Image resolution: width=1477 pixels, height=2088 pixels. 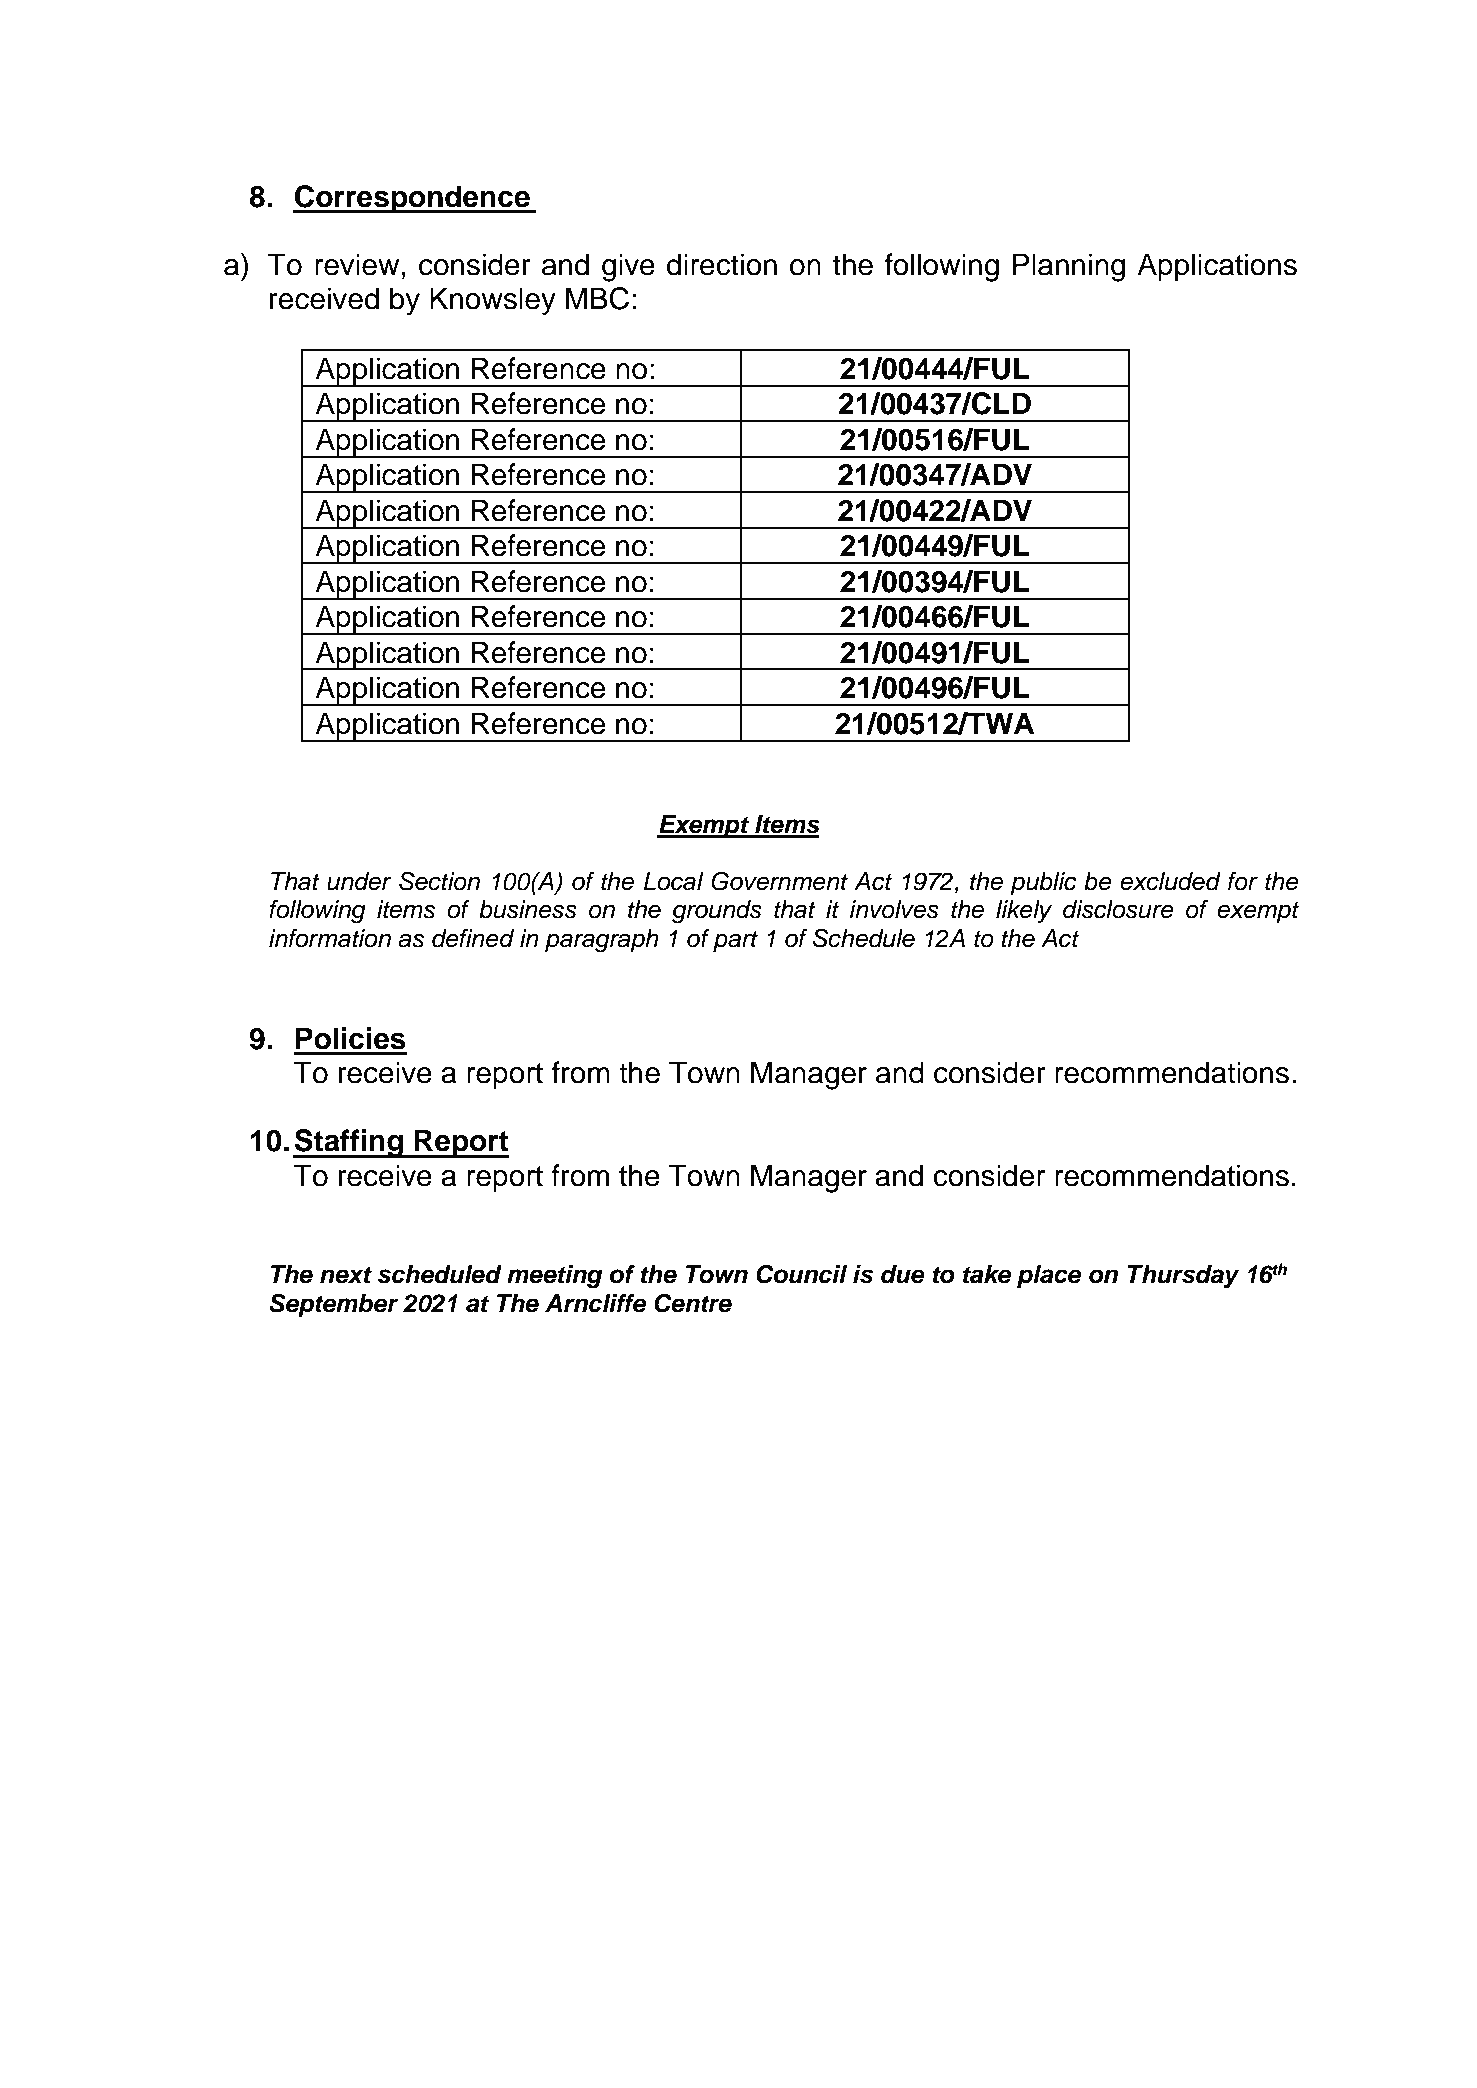 I want to click on Section, so click(x=439, y=881).
